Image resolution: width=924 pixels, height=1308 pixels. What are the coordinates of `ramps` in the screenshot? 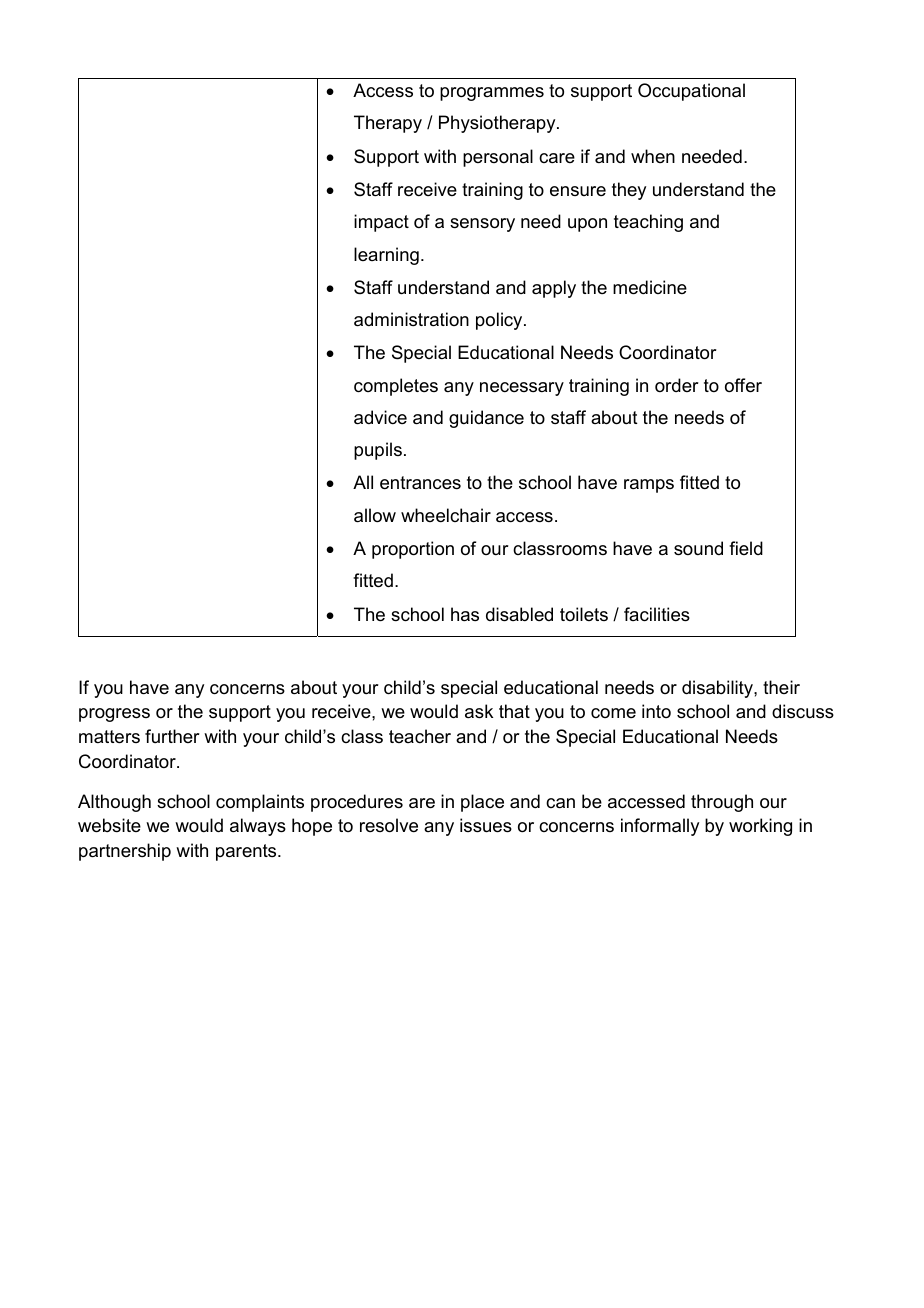 It's located at (649, 486).
